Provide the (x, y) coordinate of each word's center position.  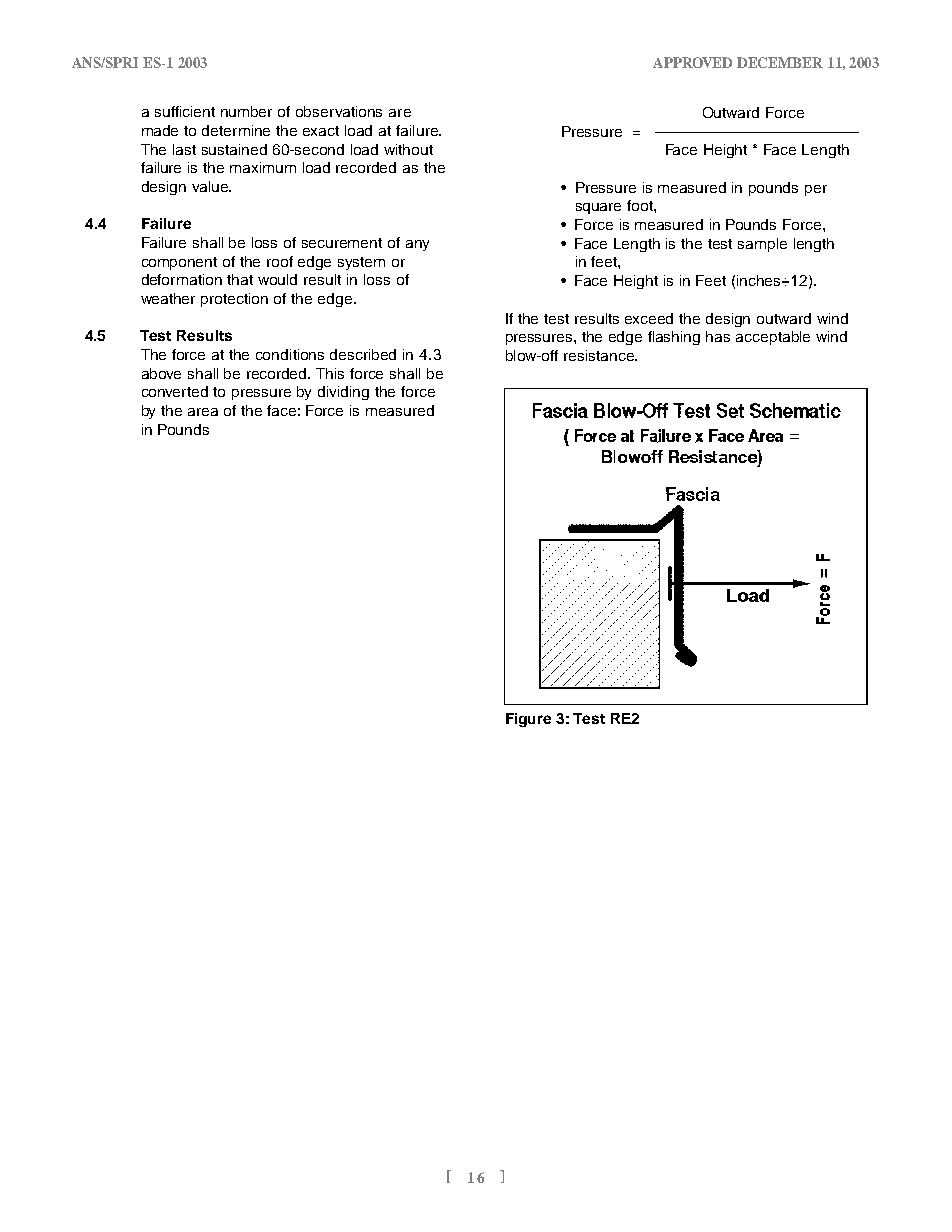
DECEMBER (780, 62)
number (246, 111)
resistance (600, 355)
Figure (528, 720)
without (408, 149)
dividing (343, 393)
